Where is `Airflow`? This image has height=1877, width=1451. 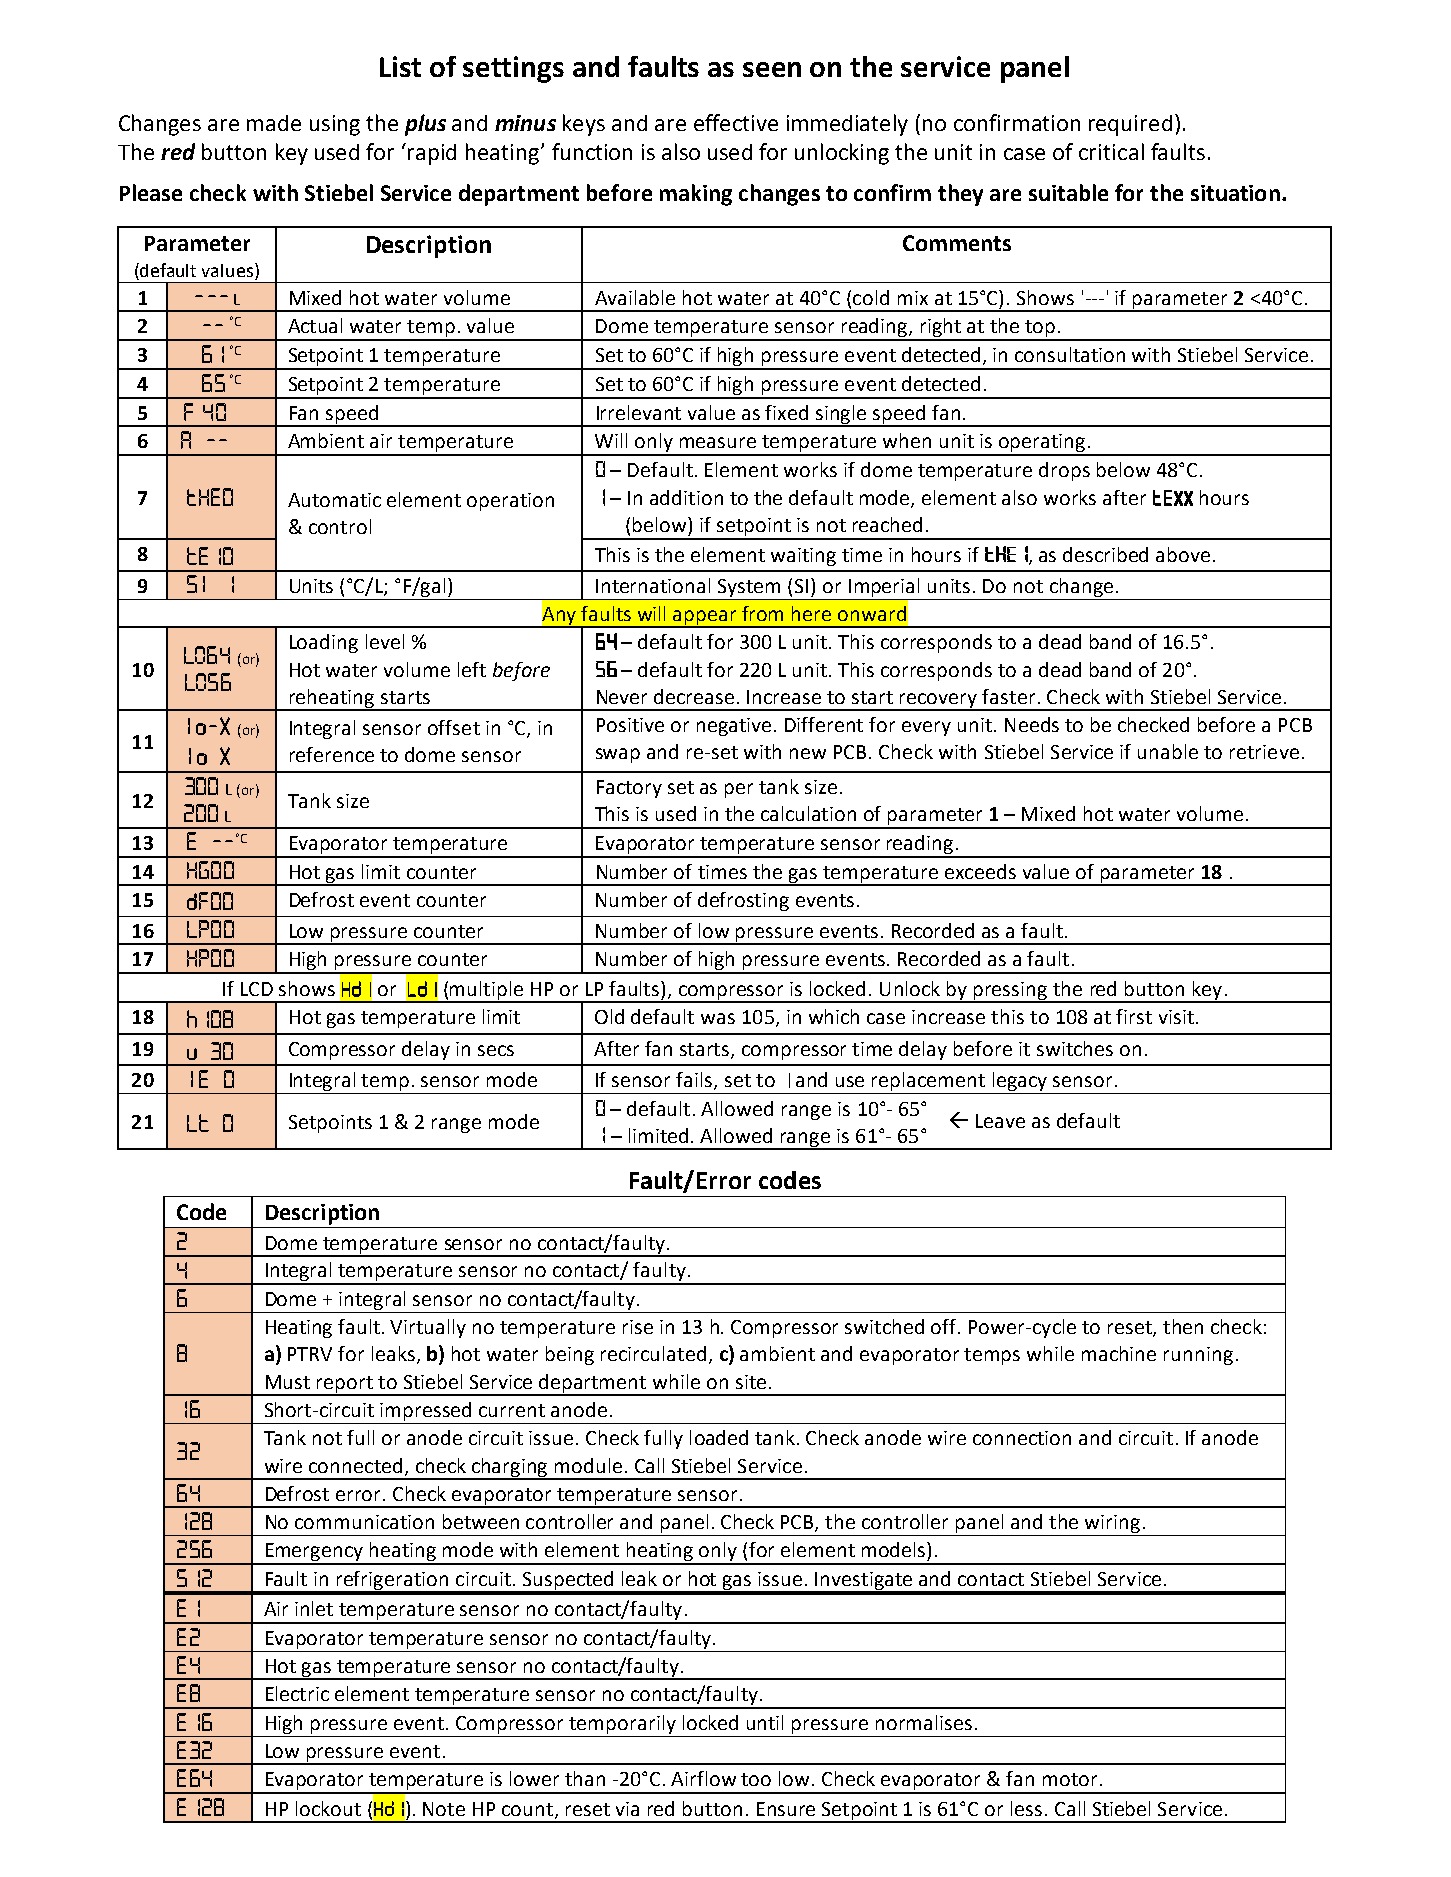
Airflow is located at coordinates (703, 1778).
